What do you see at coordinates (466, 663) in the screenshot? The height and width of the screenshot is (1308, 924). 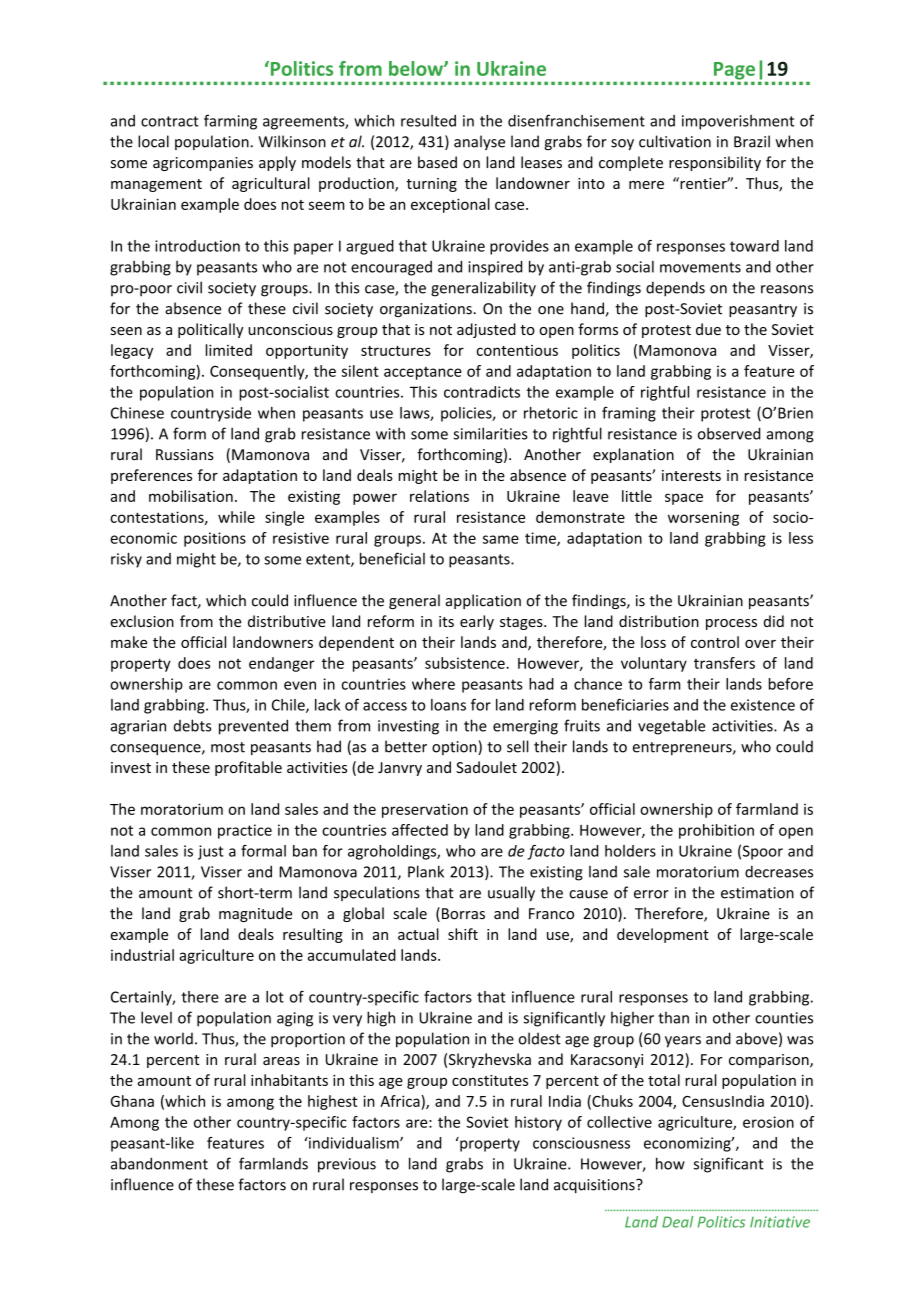 I see `subsistence` at bounding box center [466, 663].
